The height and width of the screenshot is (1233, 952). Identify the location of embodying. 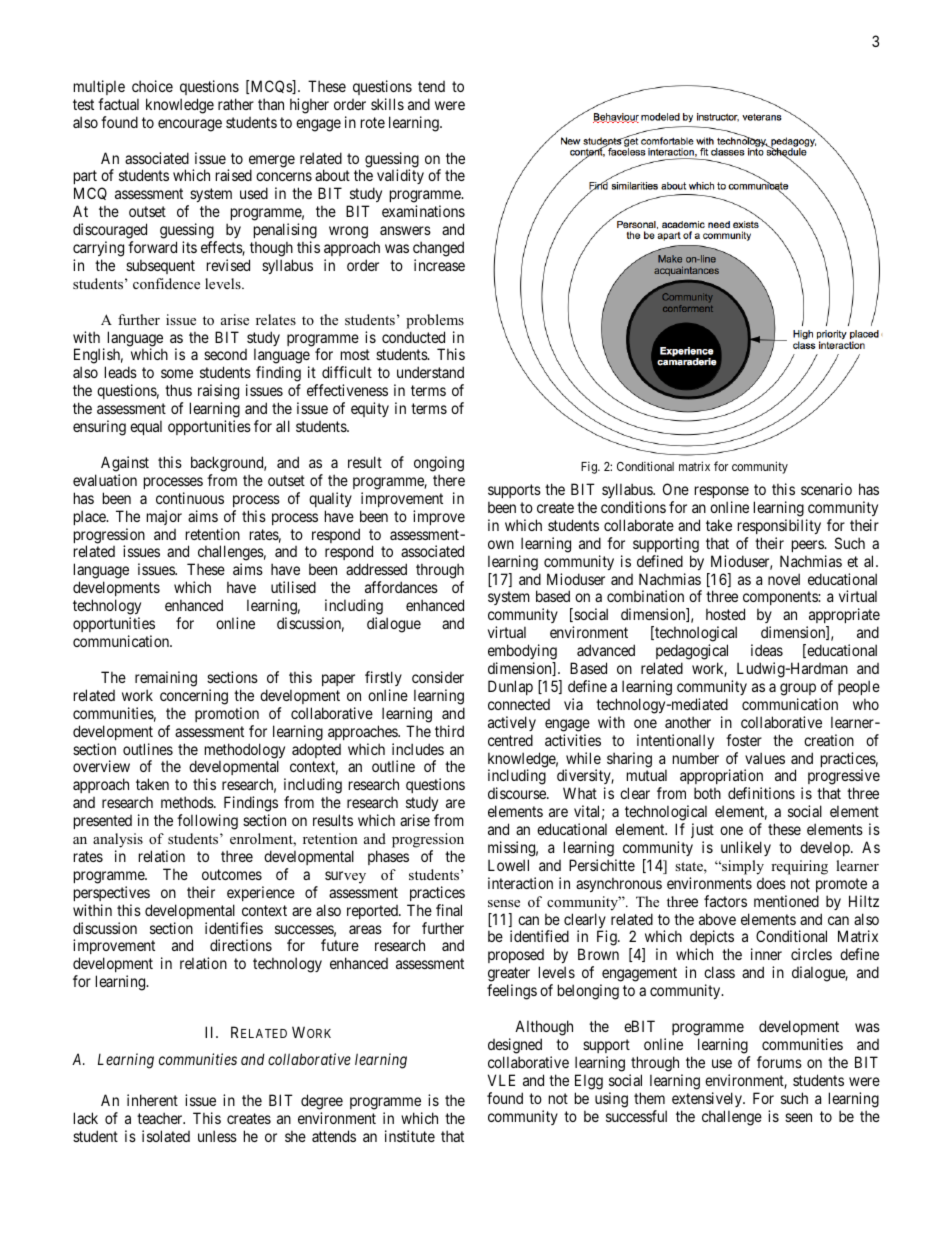
(522, 652).
